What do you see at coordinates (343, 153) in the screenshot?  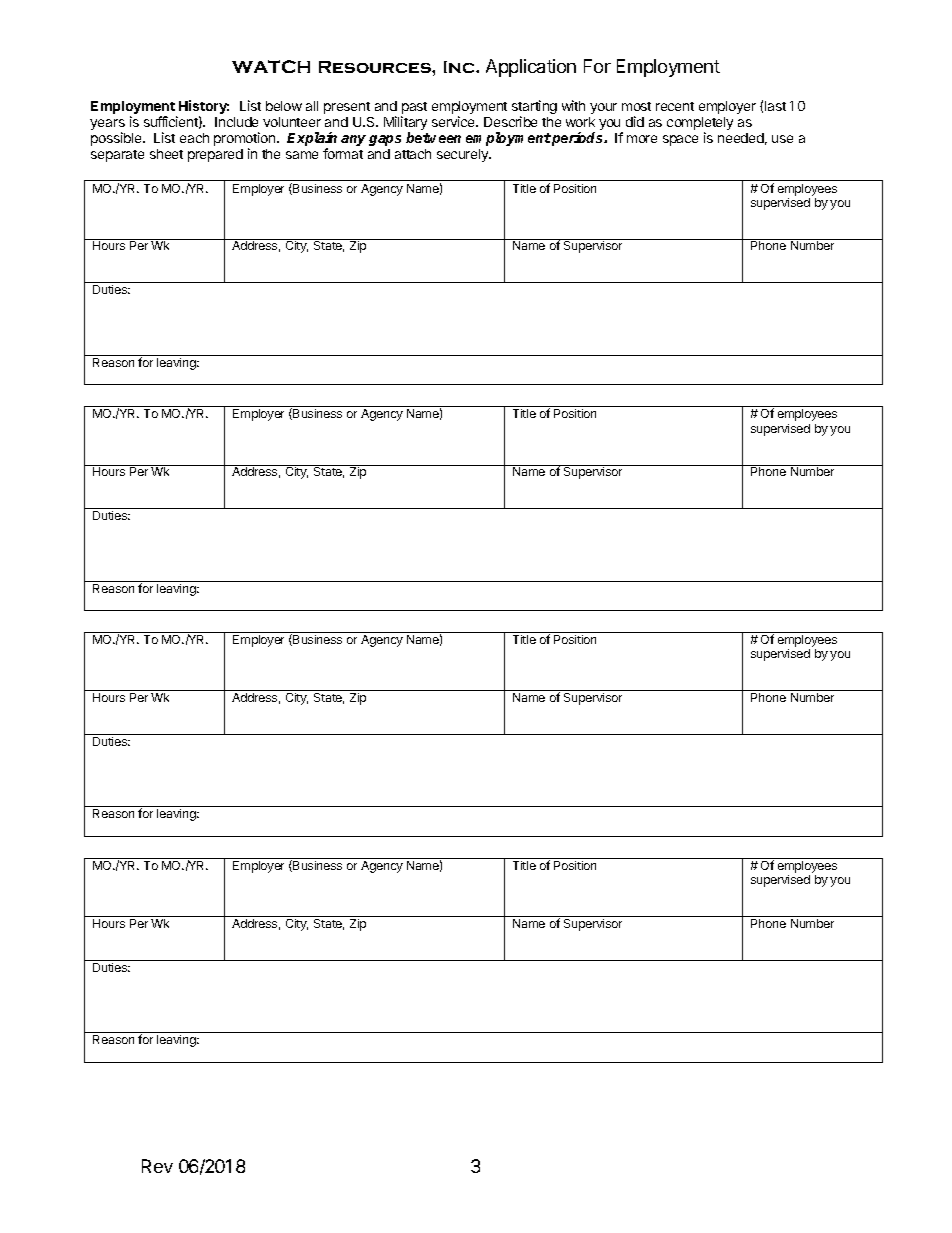 I see `format` at bounding box center [343, 153].
